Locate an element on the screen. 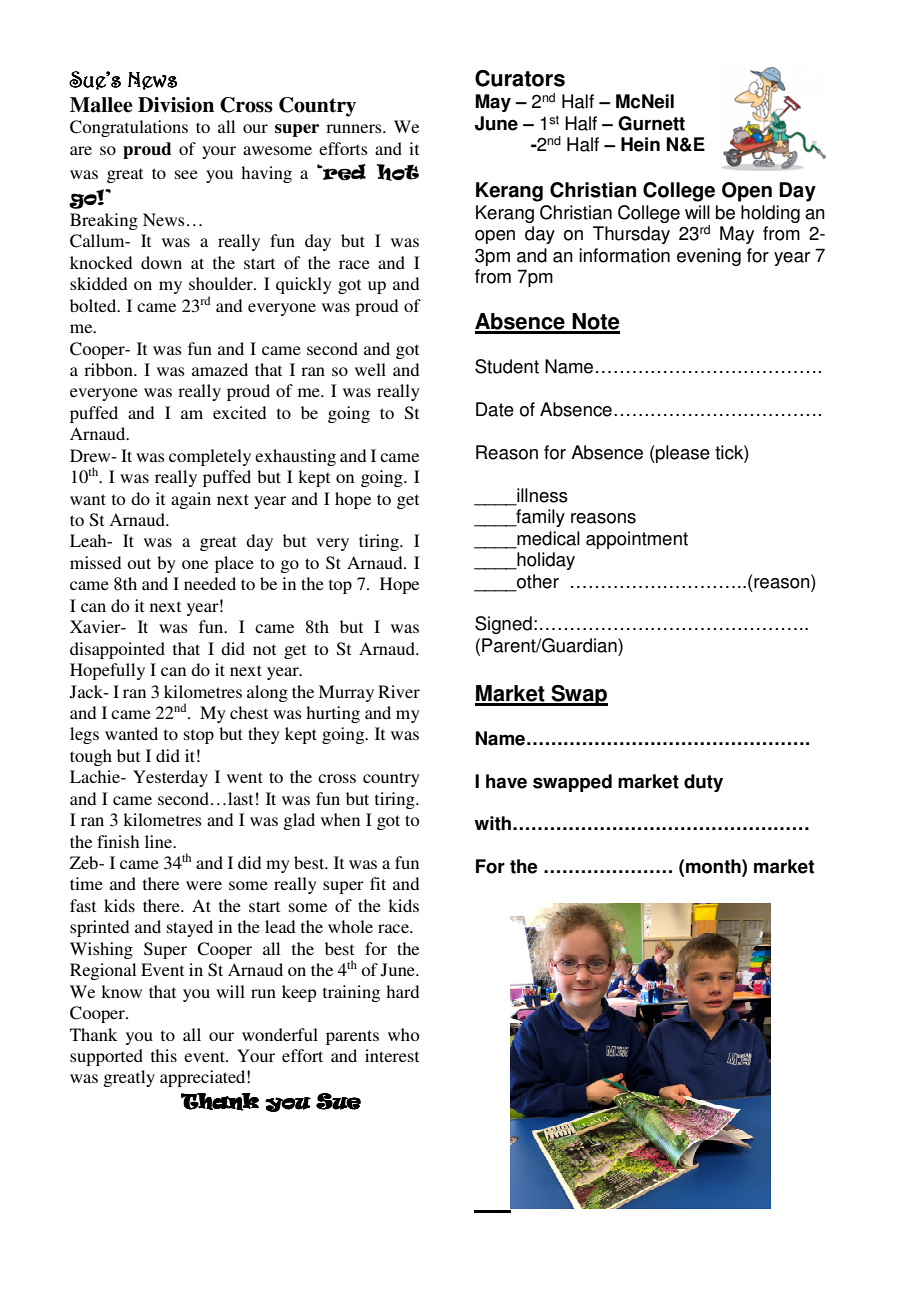 Image resolution: width=924 pixels, height=1308 pixels. Hein is located at coordinates (640, 144).
